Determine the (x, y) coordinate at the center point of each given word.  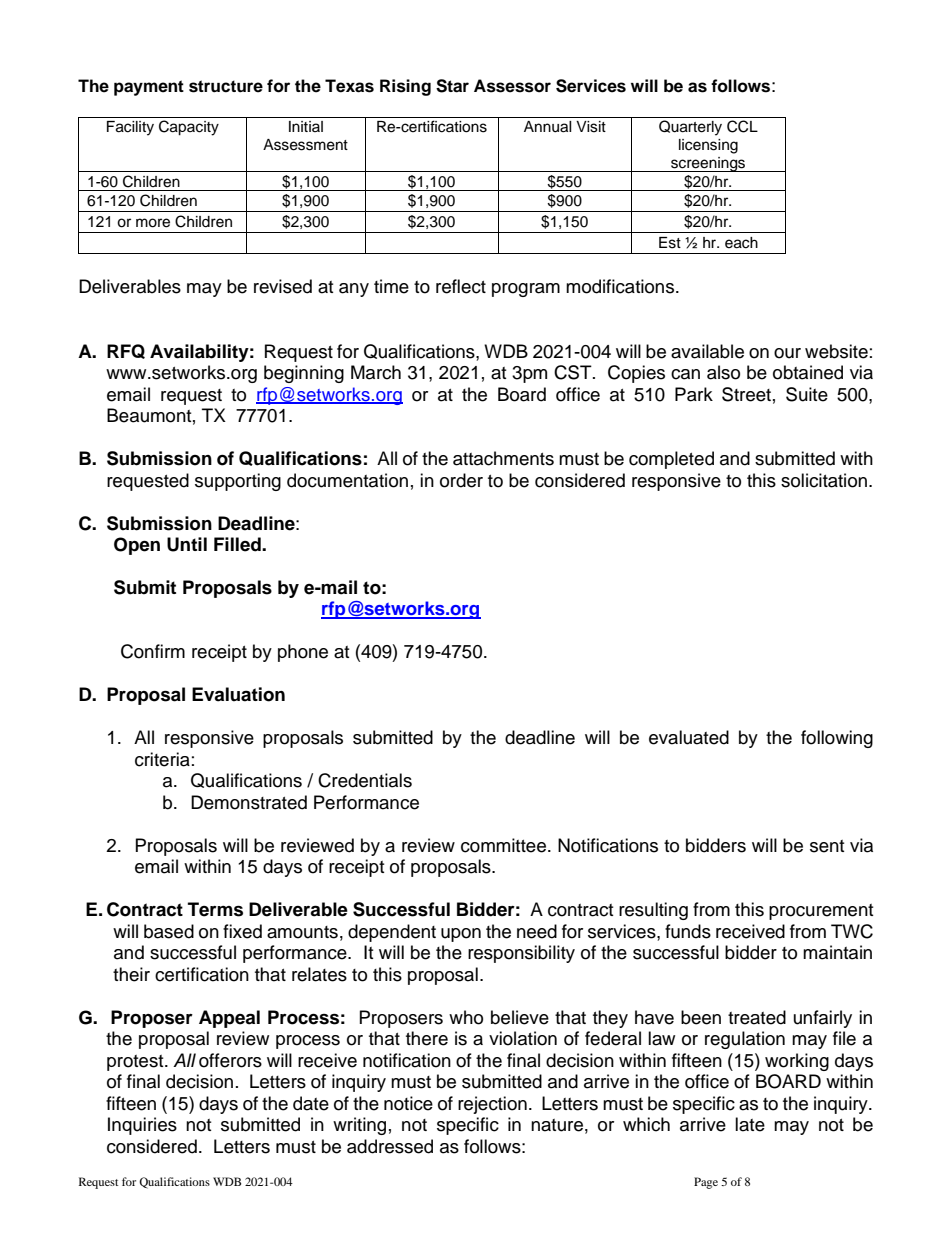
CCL (742, 126)
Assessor (512, 86)
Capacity (189, 128)
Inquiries (142, 1126)
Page (706, 1183)
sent (827, 846)
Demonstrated (249, 802)
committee (503, 845)
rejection (492, 1105)
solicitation (825, 480)
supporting (238, 482)
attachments (503, 458)
